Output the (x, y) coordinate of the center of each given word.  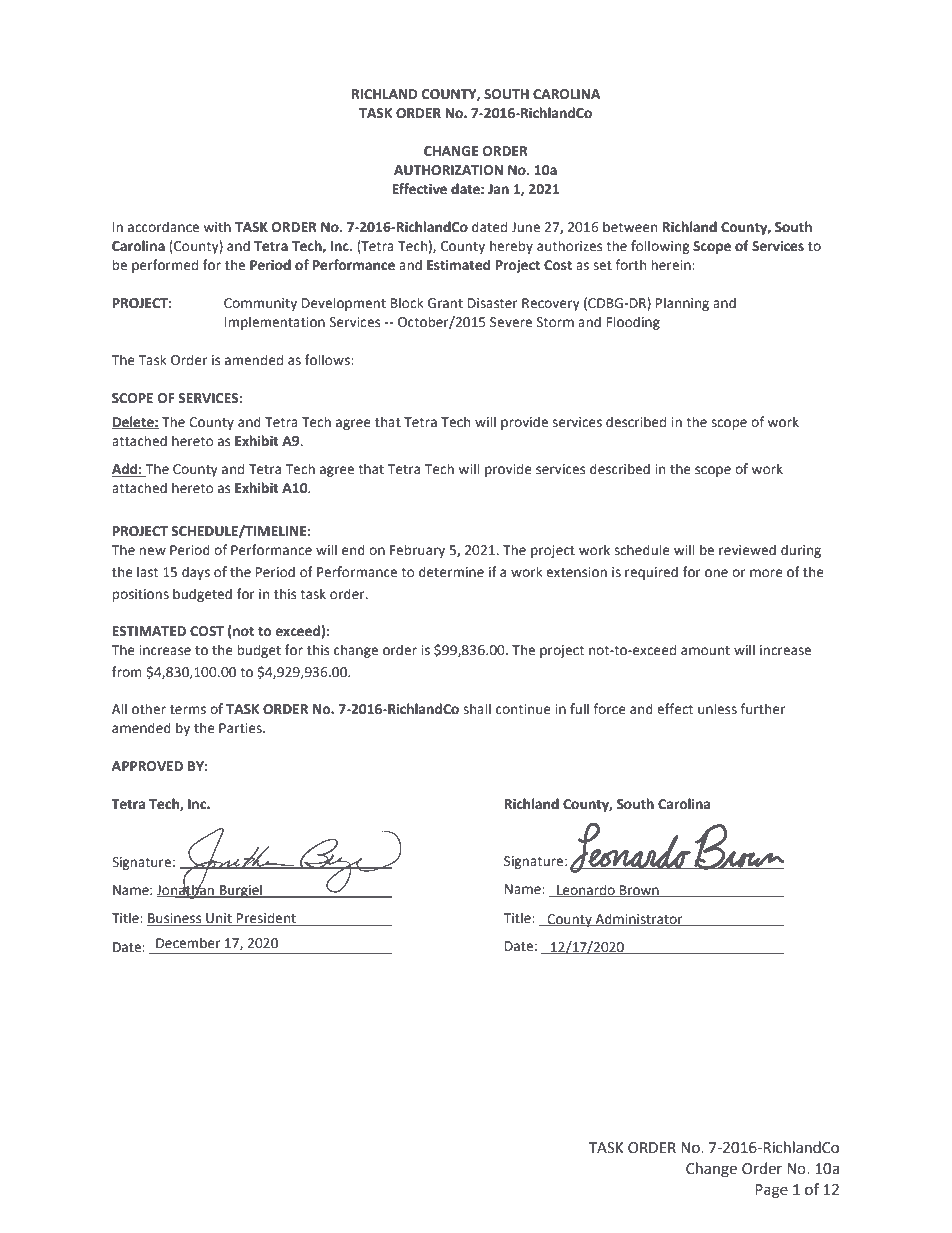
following (660, 247)
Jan (498, 189)
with (217, 227)
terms (188, 710)
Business (175, 919)
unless (717, 709)
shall (477, 709)
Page (771, 1191)
